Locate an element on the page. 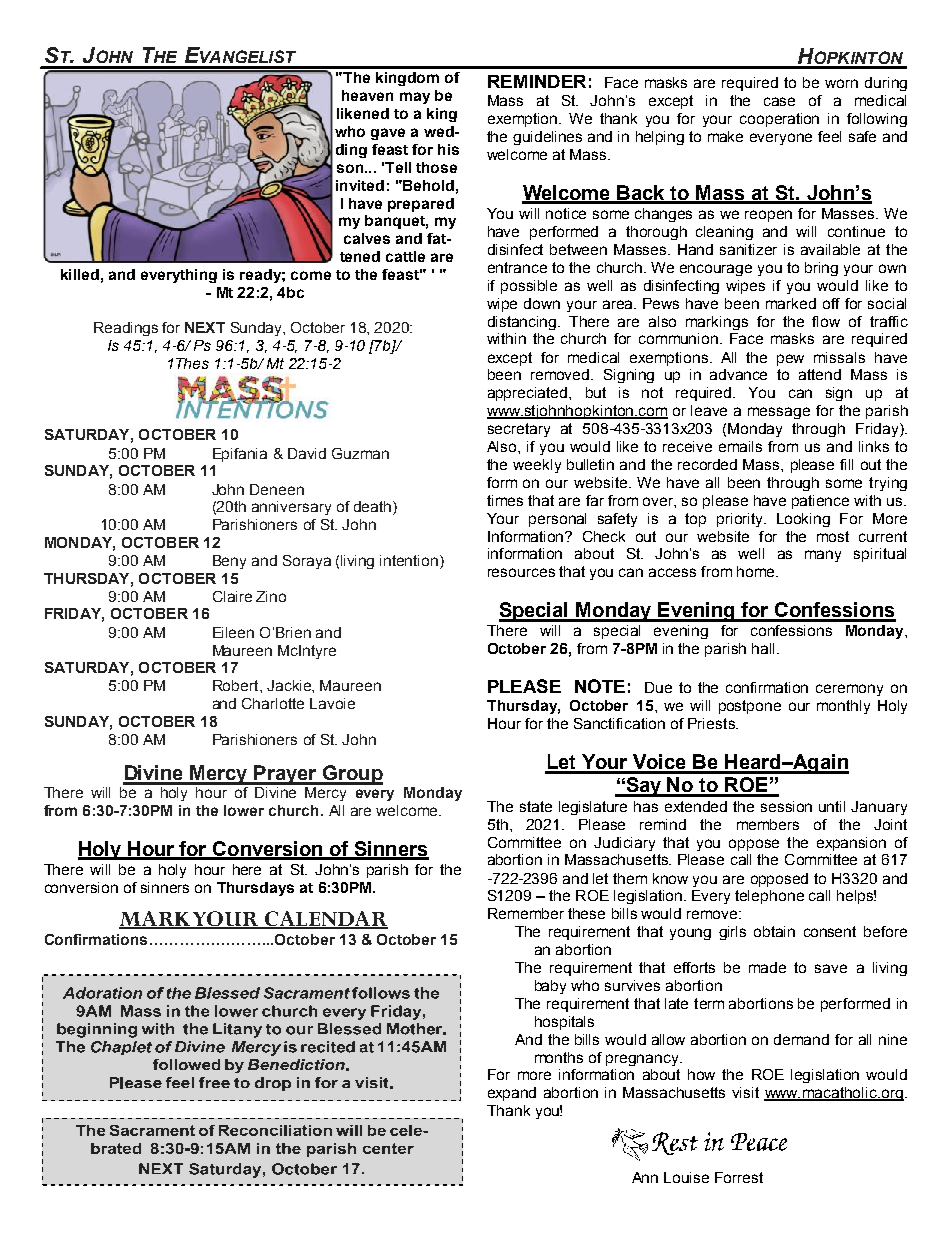  fill is located at coordinates (846, 464).
